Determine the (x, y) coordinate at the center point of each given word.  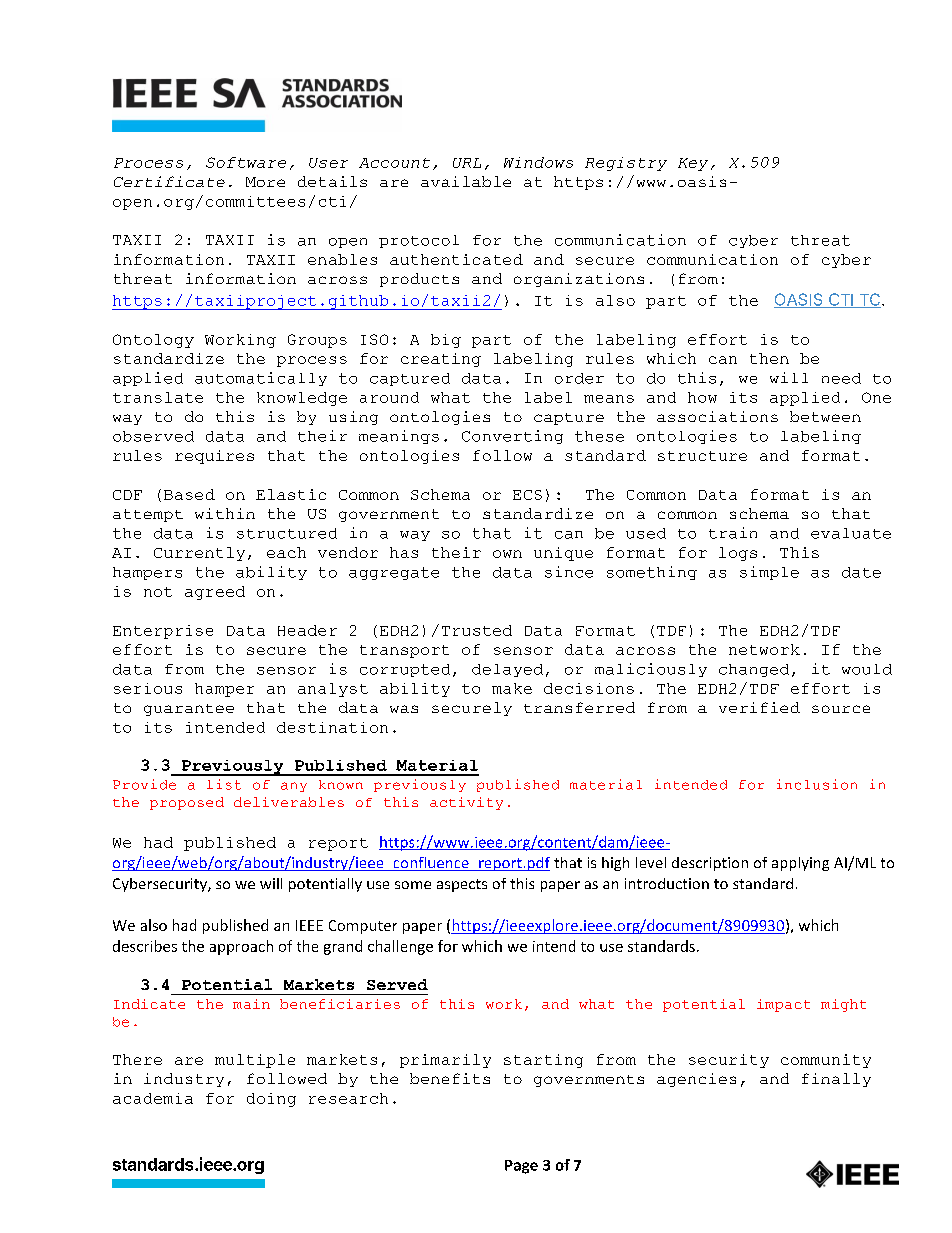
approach (241, 947)
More (265, 182)
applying (800, 864)
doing (271, 1100)
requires (214, 457)
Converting (512, 437)
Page (521, 1167)
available (466, 181)
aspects (462, 885)
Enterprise (163, 632)
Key (693, 164)
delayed (507, 670)
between (825, 416)
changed (754, 670)
